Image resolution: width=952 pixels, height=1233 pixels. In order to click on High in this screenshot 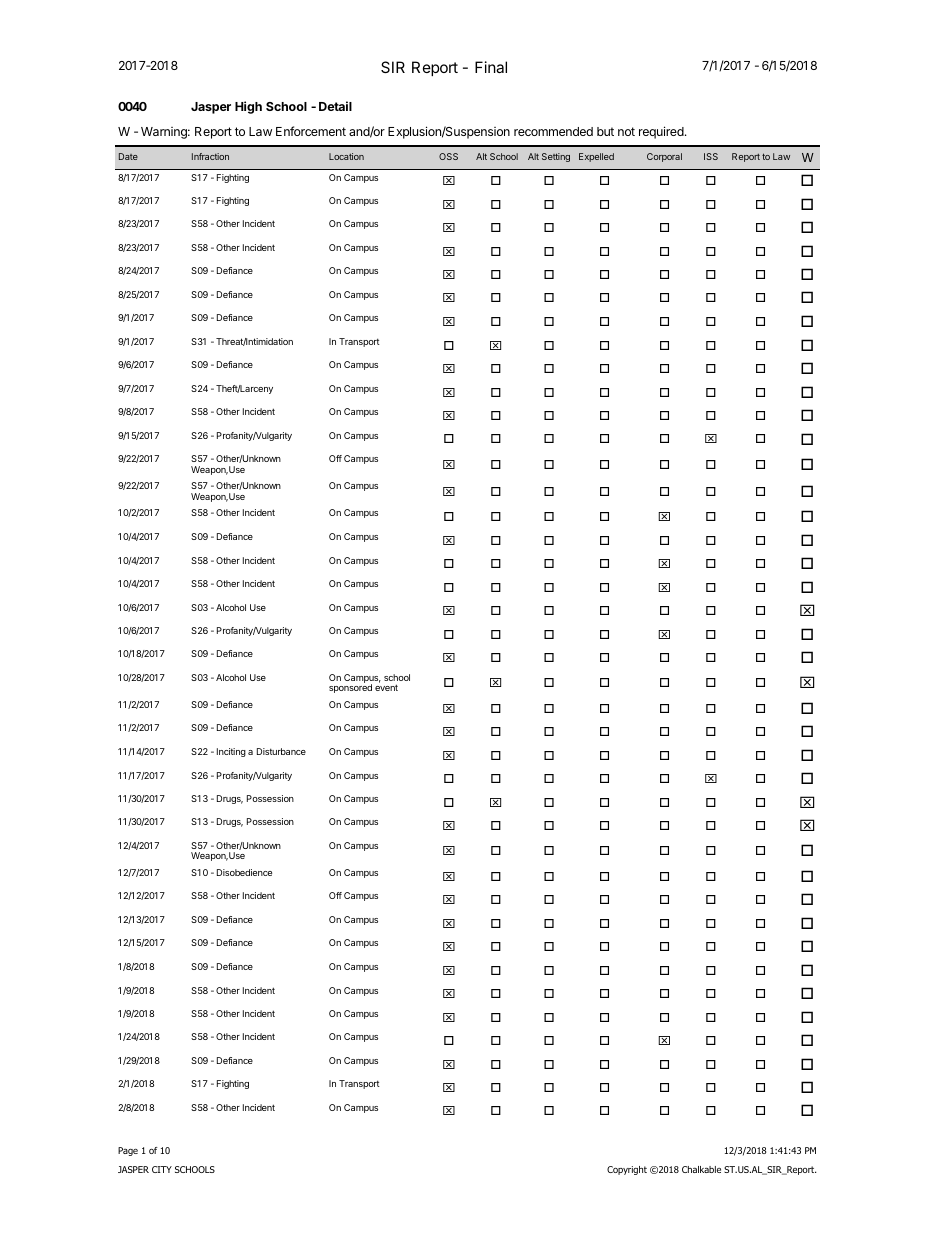, I will do `click(248, 107)`.
